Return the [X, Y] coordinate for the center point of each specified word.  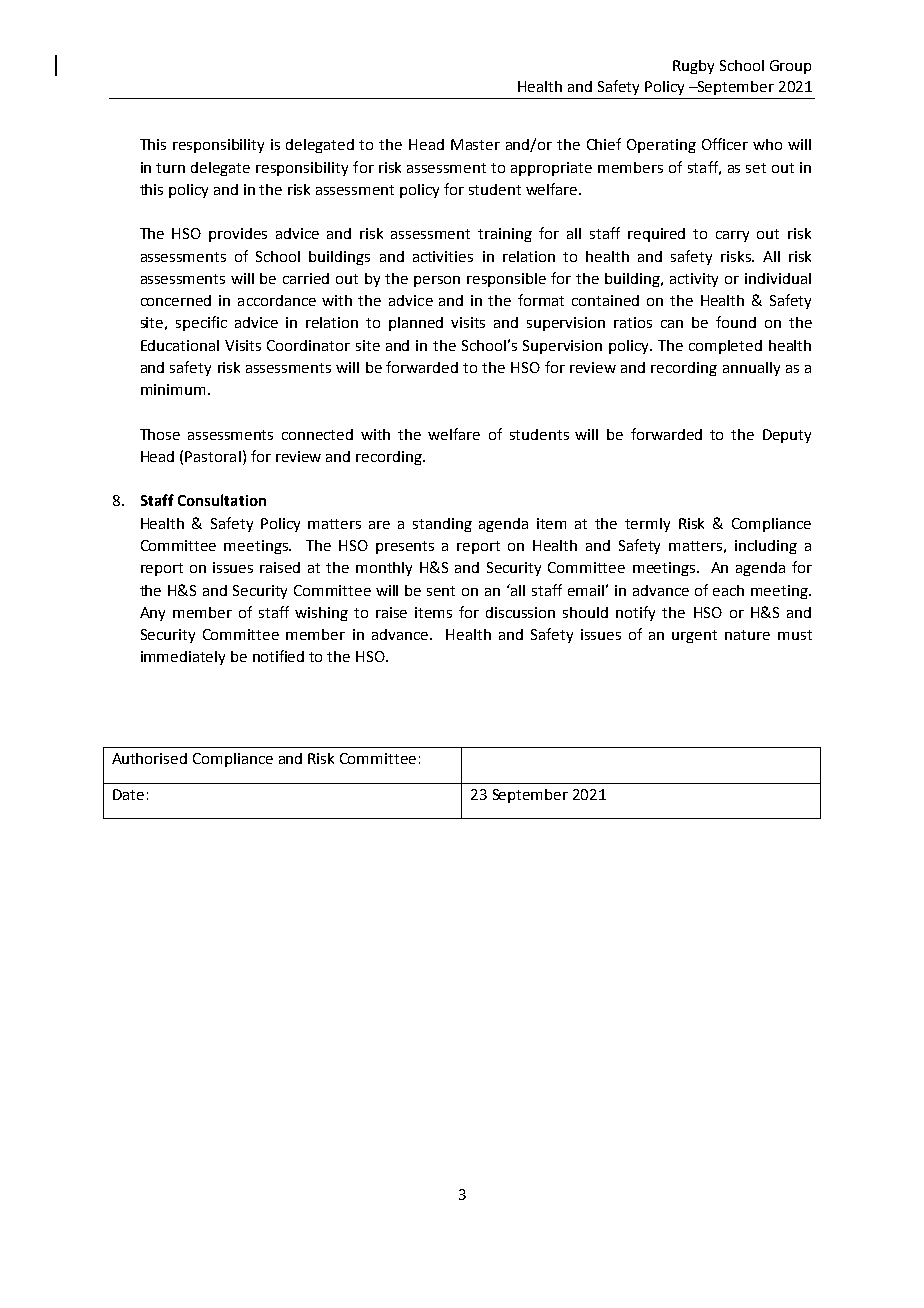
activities [443, 256]
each [728, 590]
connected [317, 434]
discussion [520, 612]
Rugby [693, 67]
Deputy [787, 436]
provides [238, 235]
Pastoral [213, 456]
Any [152, 614]
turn [170, 168]
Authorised [149, 758]
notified [278, 656]
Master [475, 144]
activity [694, 280]
